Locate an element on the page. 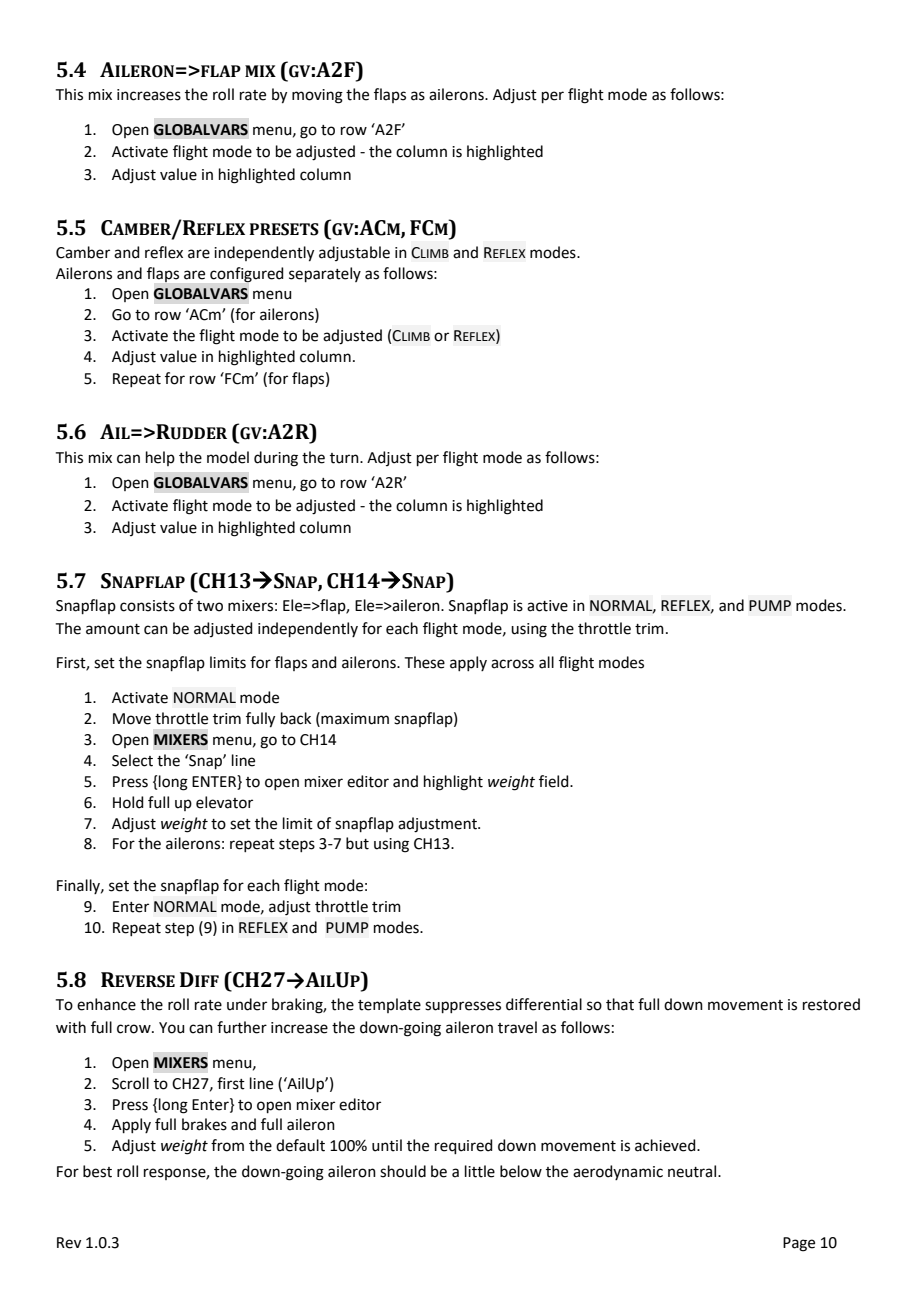  PRESETS is located at coordinates (284, 229).
